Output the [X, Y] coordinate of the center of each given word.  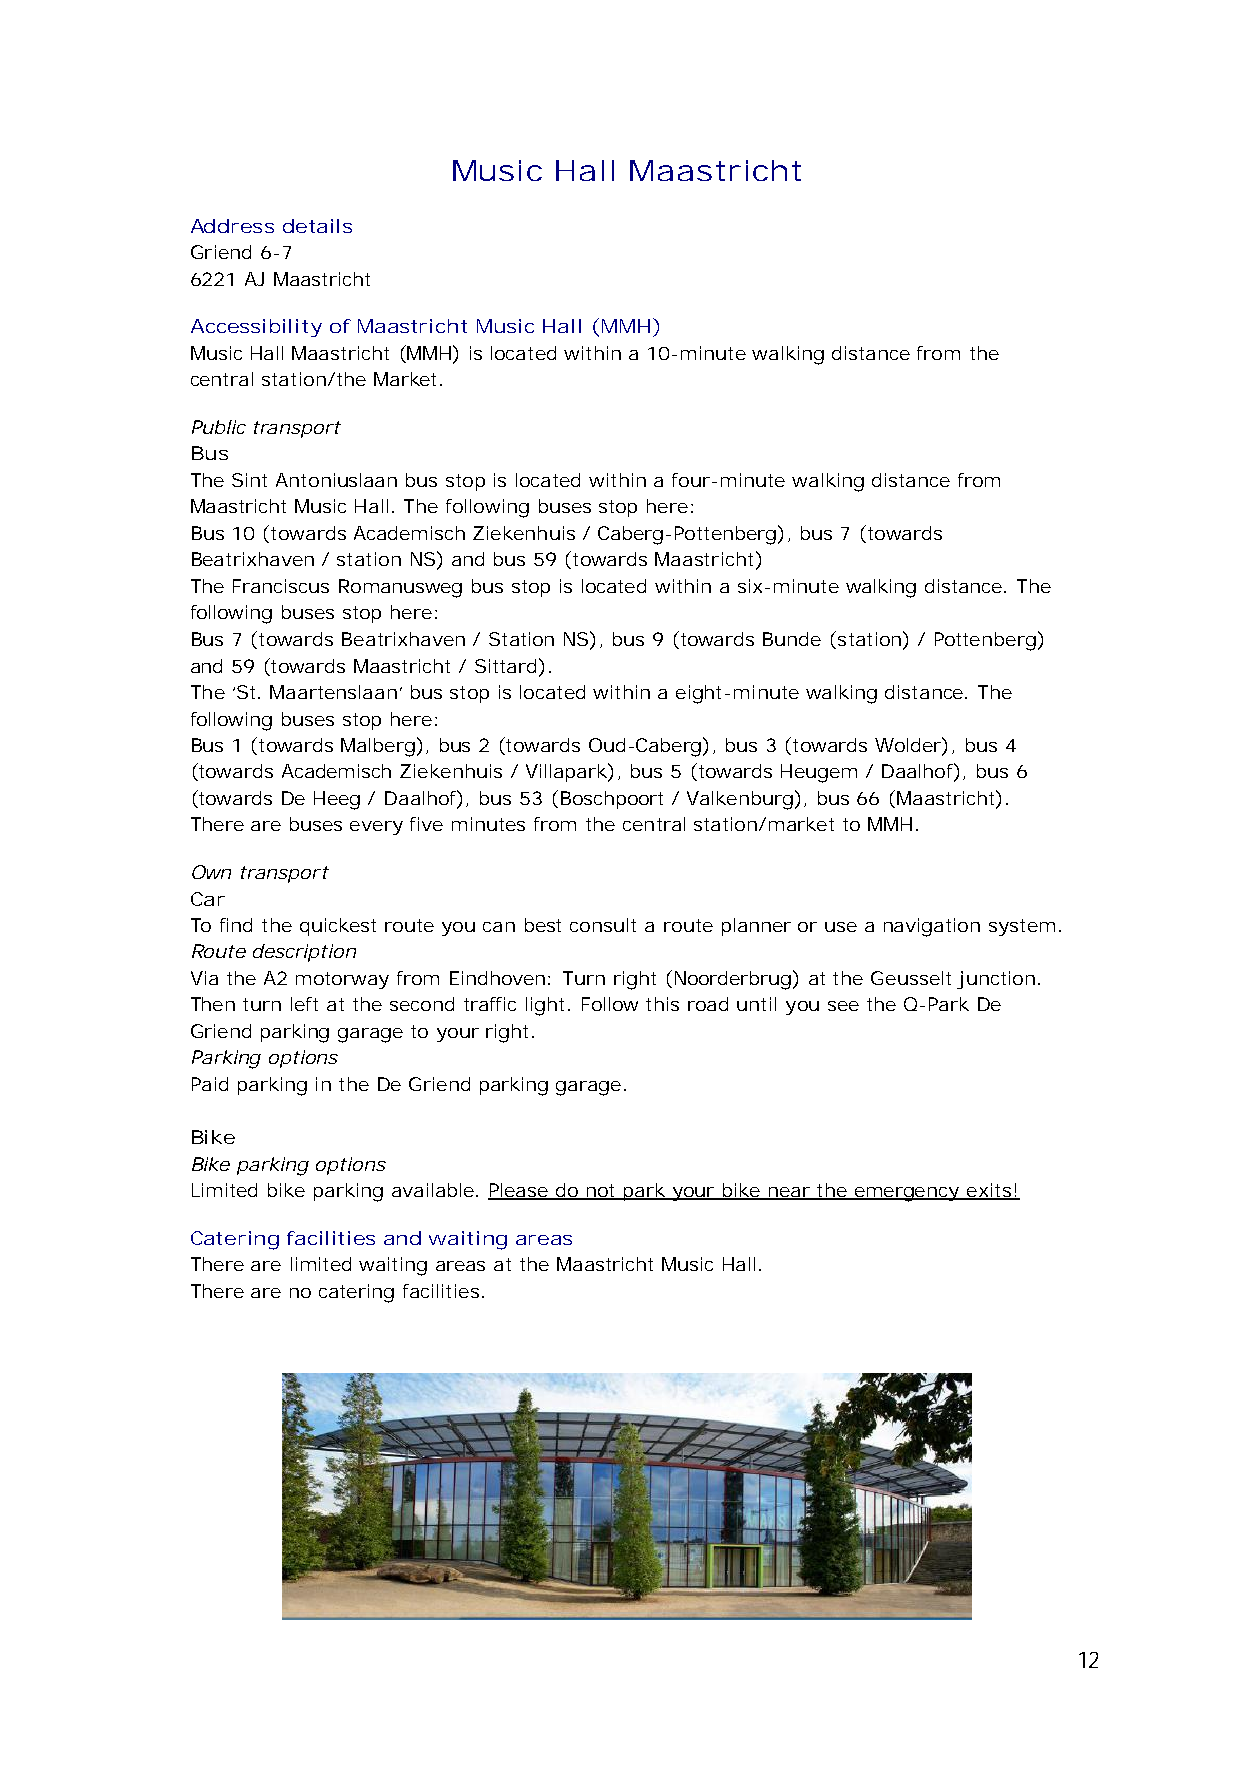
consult [603, 925]
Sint [249, 480]
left [304, 1004]
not [600, 1192]
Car [208, 899]
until [756, 1004]
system [1020, 927]
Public [219, 427]
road [708, 1004]
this [662, 1004]
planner [756, 927]
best [543, 925]
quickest [338, 927]
